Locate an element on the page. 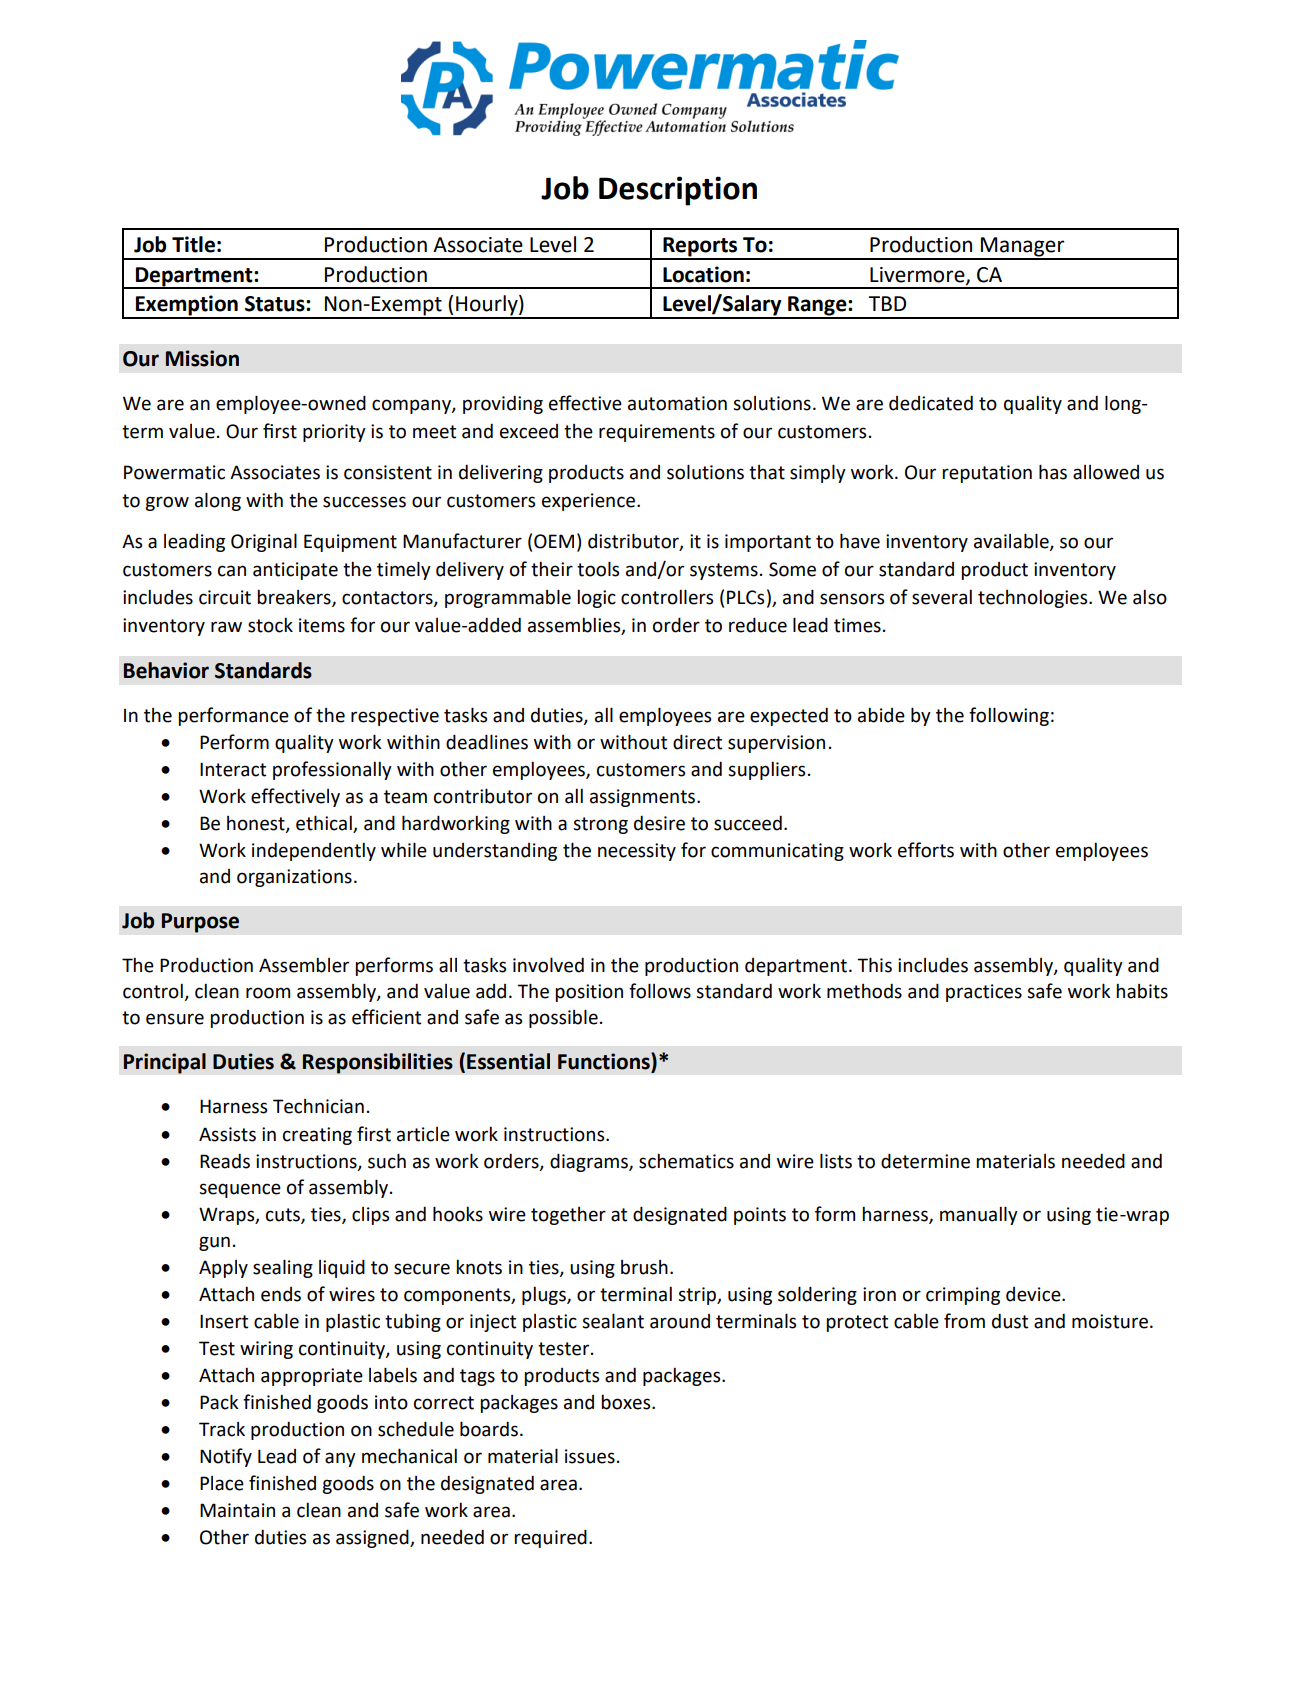 This document has height=1683, width=1301. logic is located at coordinates (596, 598).
